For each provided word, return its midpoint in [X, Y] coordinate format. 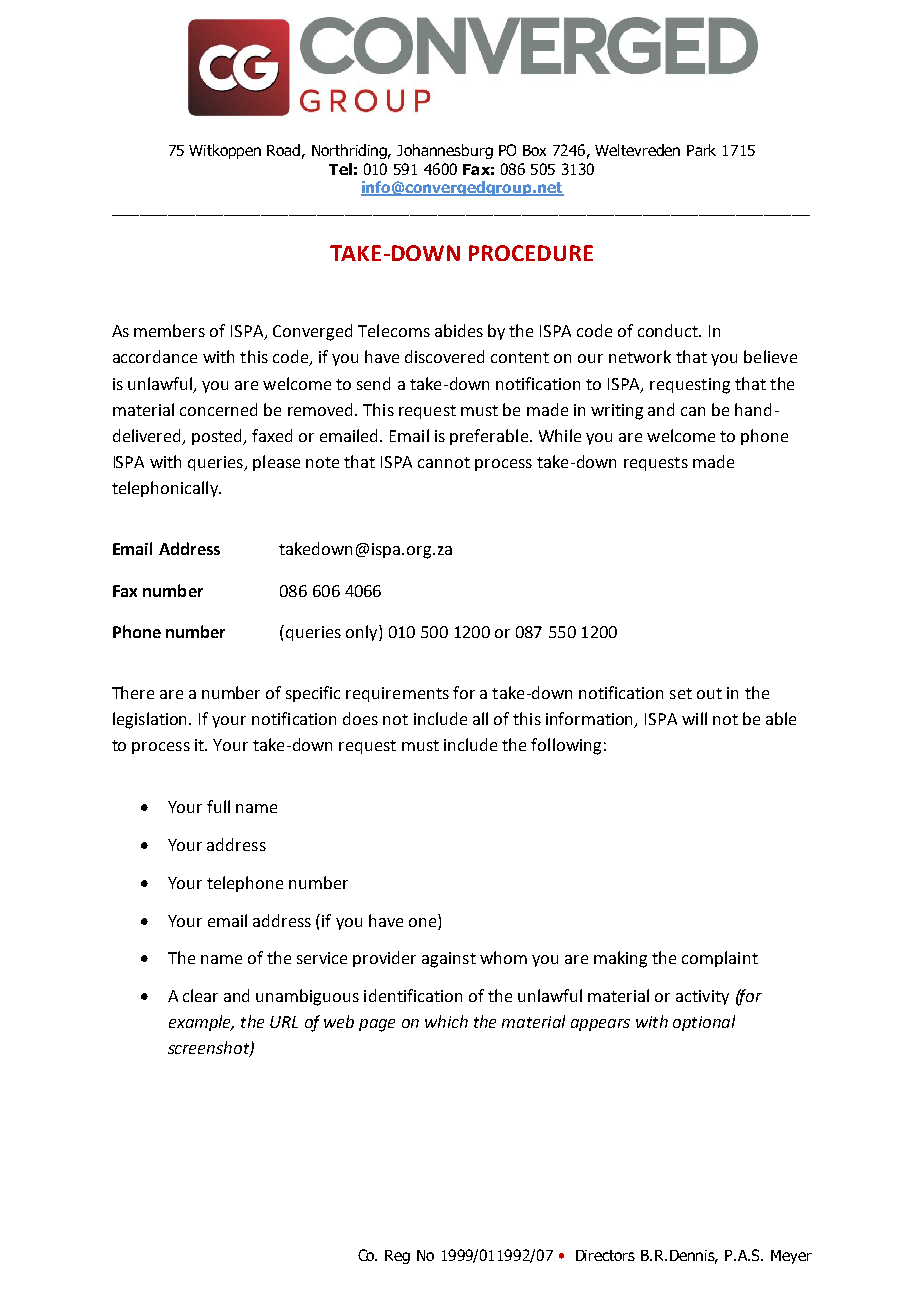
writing [617, 412]
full [218, 806]
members [169, 330]
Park [701, 150]
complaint [720, 959]
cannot [444, 462]
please [276, 463]
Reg [397, 1257]
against [449, 960]
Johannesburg [445, 151]
